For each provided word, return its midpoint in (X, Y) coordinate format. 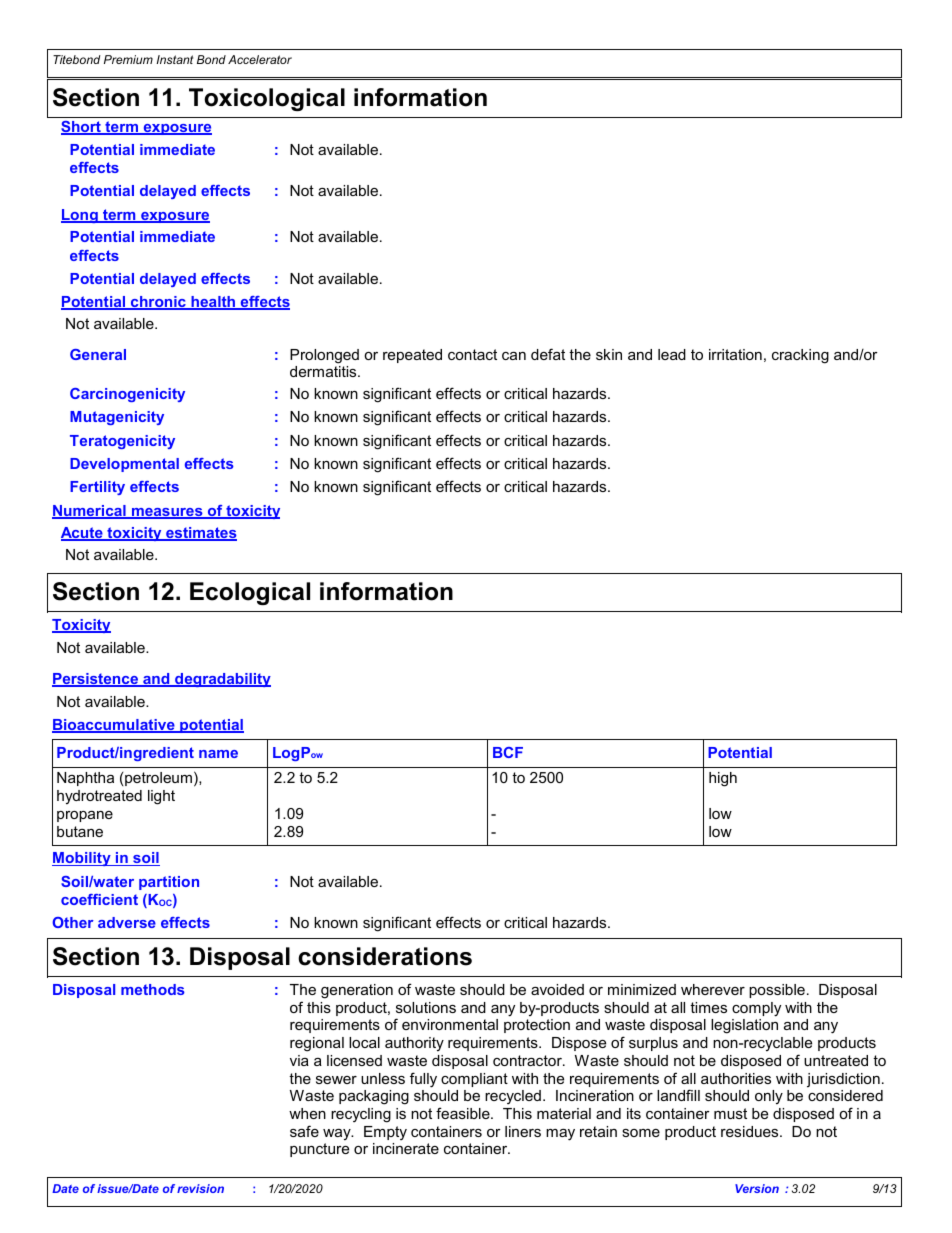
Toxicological (267, 99)
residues (751, 1131)
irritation (735, 354)
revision (200, 1188)
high (723, 779)
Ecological (250, 593)
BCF (508, 752)
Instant (174, 59)
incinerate (406, 1148)
